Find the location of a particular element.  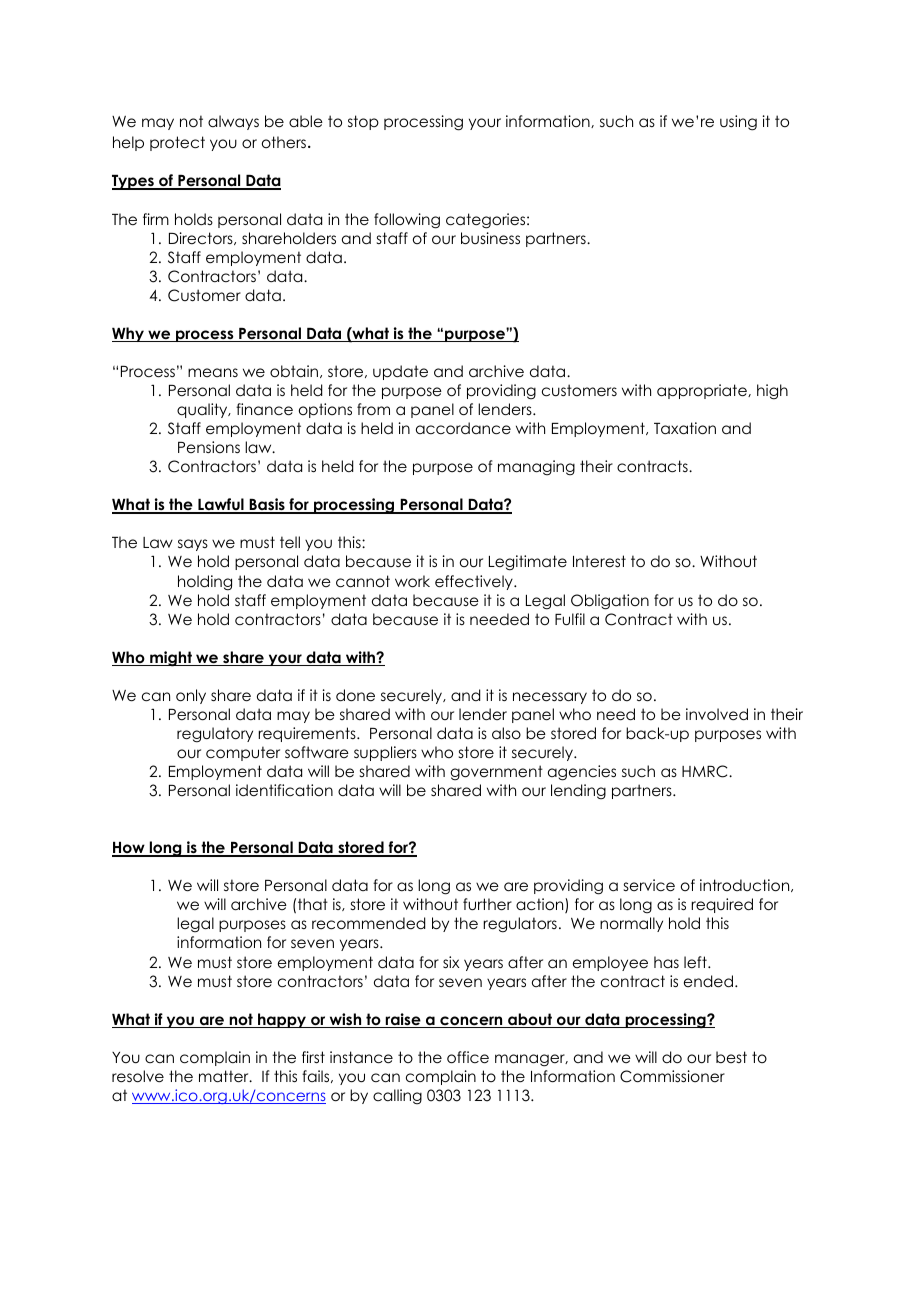

protect is located at coordinates (177, 143).
